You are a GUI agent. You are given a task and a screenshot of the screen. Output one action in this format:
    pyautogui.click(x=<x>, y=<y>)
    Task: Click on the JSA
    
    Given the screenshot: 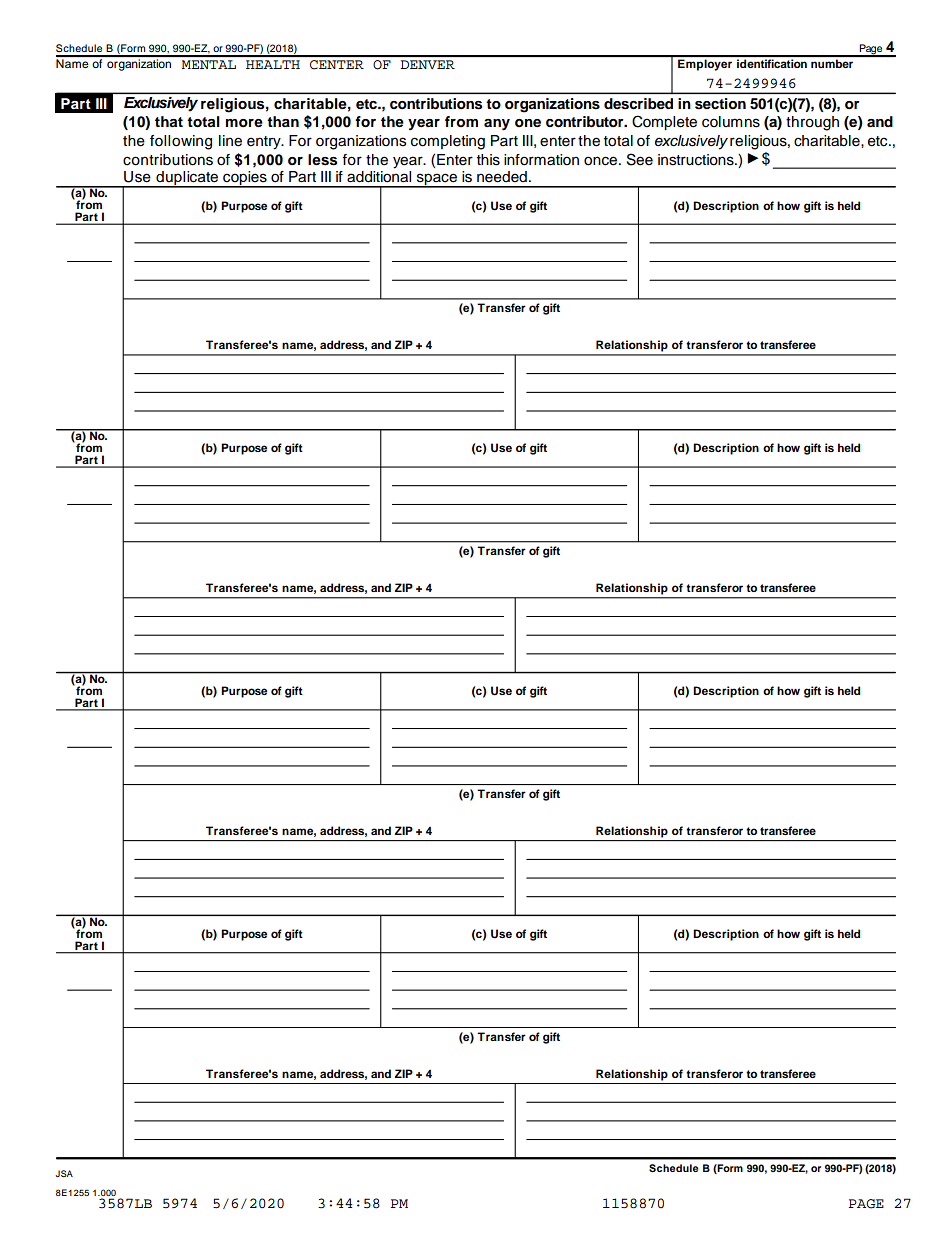 What is the action you would take?
    pyautogui.click(x=64, y=1173)
